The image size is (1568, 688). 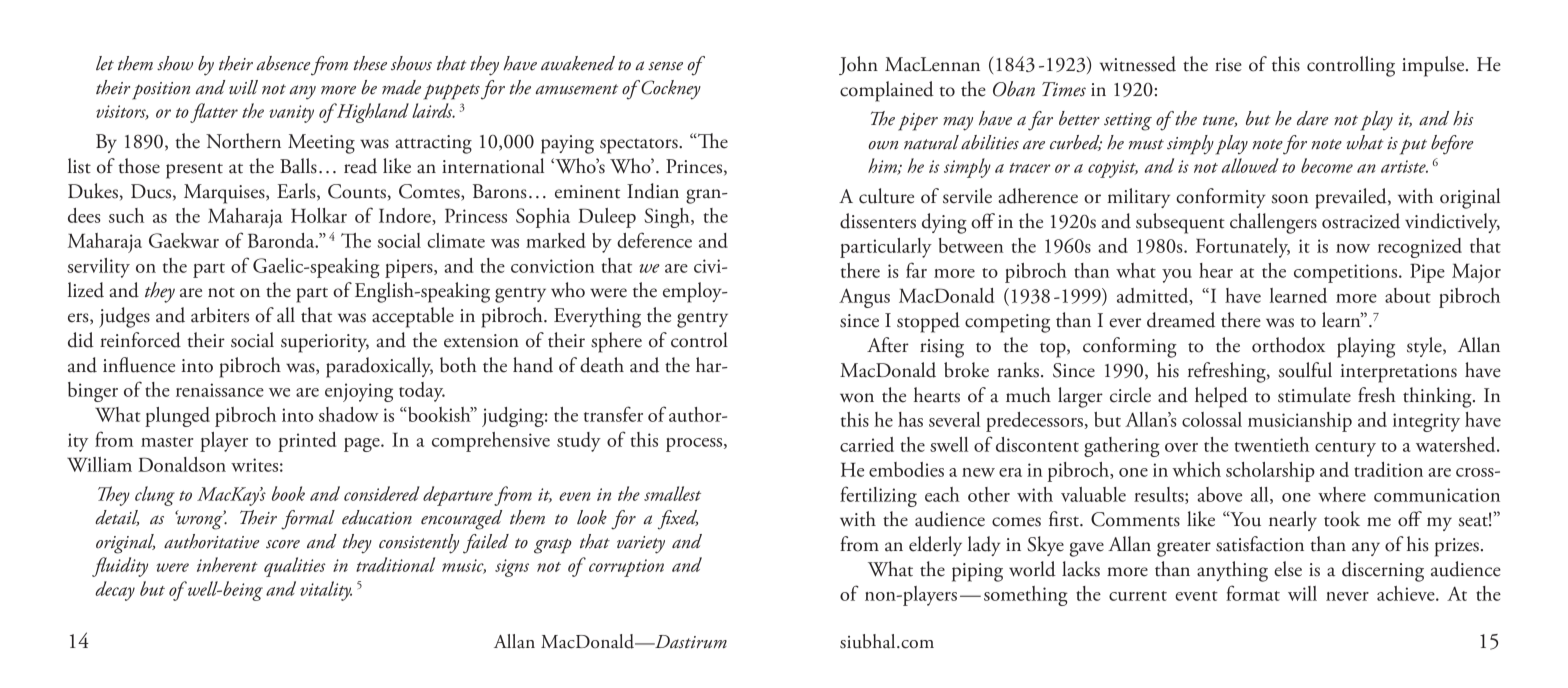 I want to click on won, so click(x=857, y=398).
